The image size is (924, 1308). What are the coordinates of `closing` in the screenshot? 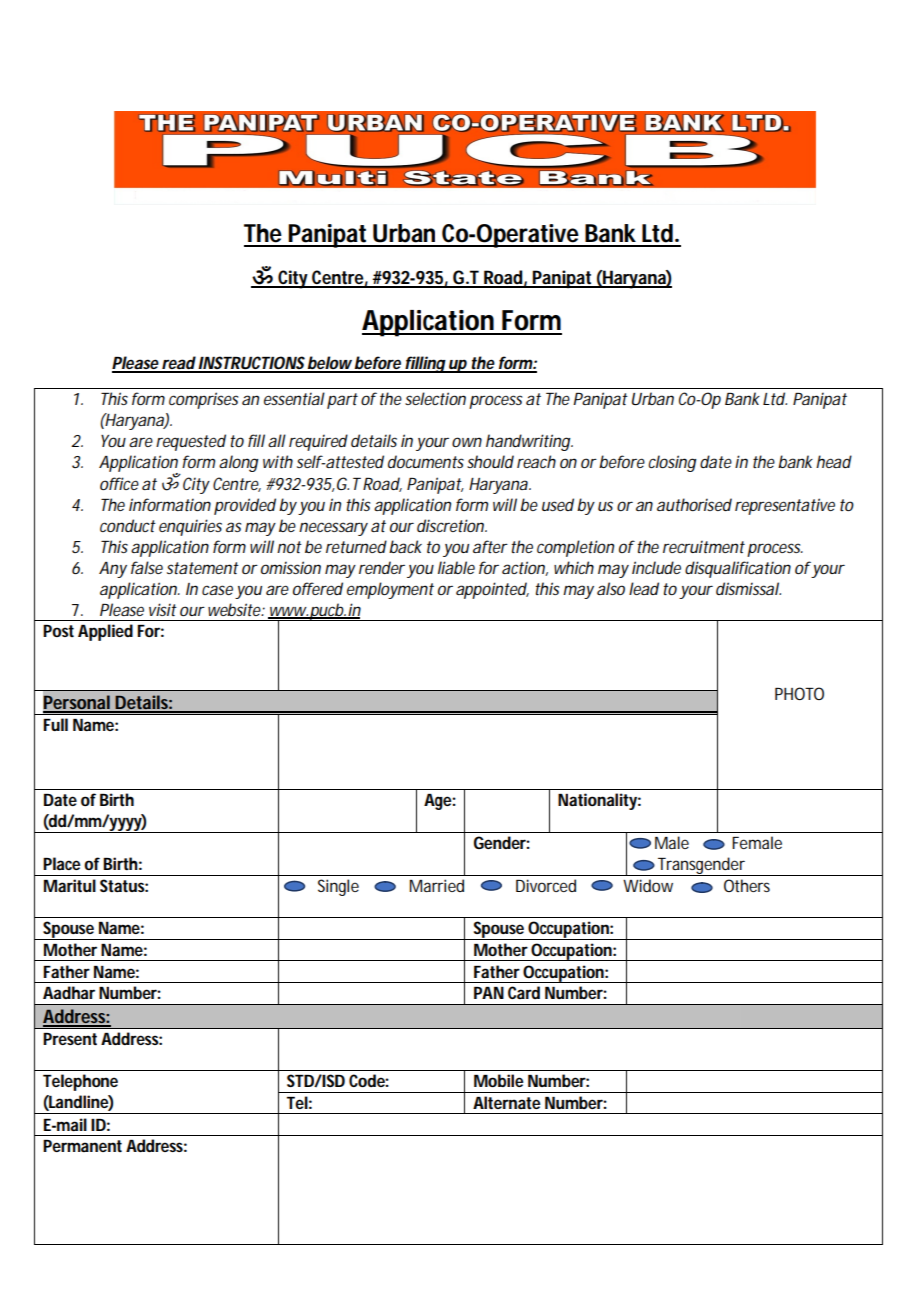 It's located at (672, 463).
